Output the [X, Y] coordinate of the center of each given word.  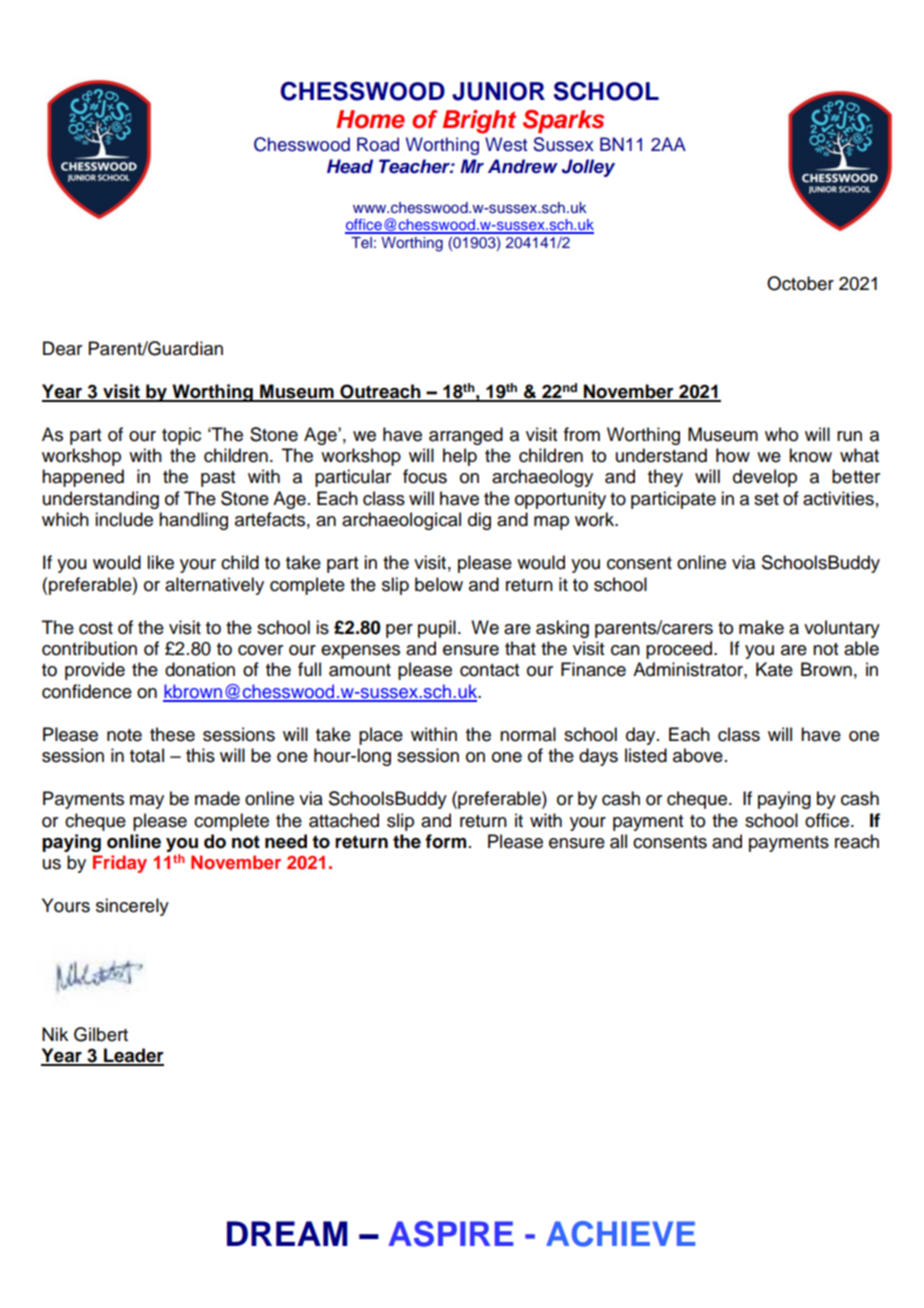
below [439, 584]
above [698, 755]
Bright [479, 122]
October [800, 283]
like [160, 562]
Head [350, 166]
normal [528, 734]
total [147, 755]
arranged [466, 436]
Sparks [563, 121]
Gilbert [101, 1034]
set [766, 499]
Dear [62, 348]
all [618, 841]
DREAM [287, 1233]
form [445, 841]
